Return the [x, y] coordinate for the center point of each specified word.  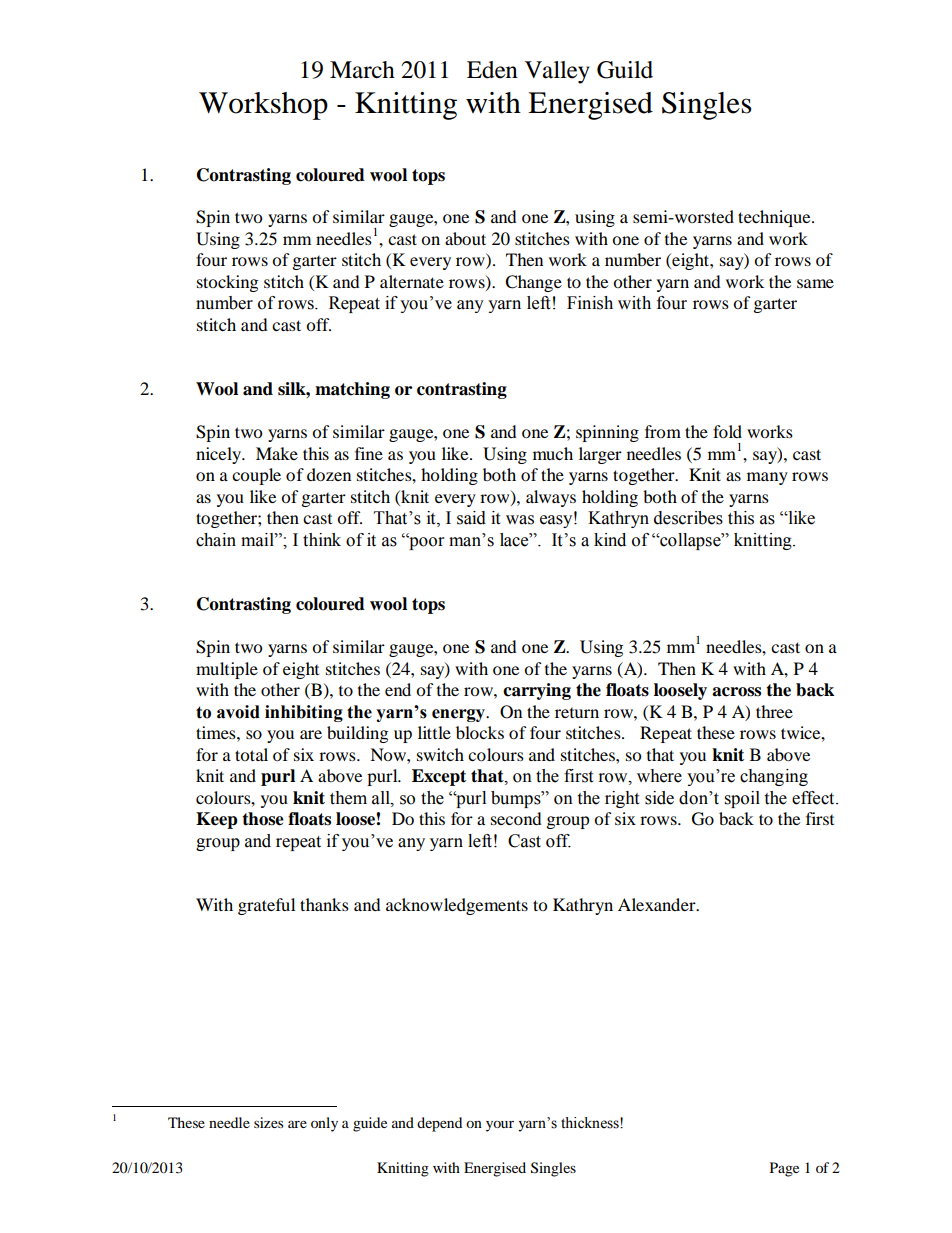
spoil [742, 799]
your [500, 1126]
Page [784, 1169]
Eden [492, 70]
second [516, 818]
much [553, 453]
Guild [625, 70]
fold [727, 431]
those [263, 819]
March [362, 70]
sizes [268, 1122]
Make [277, 453]
